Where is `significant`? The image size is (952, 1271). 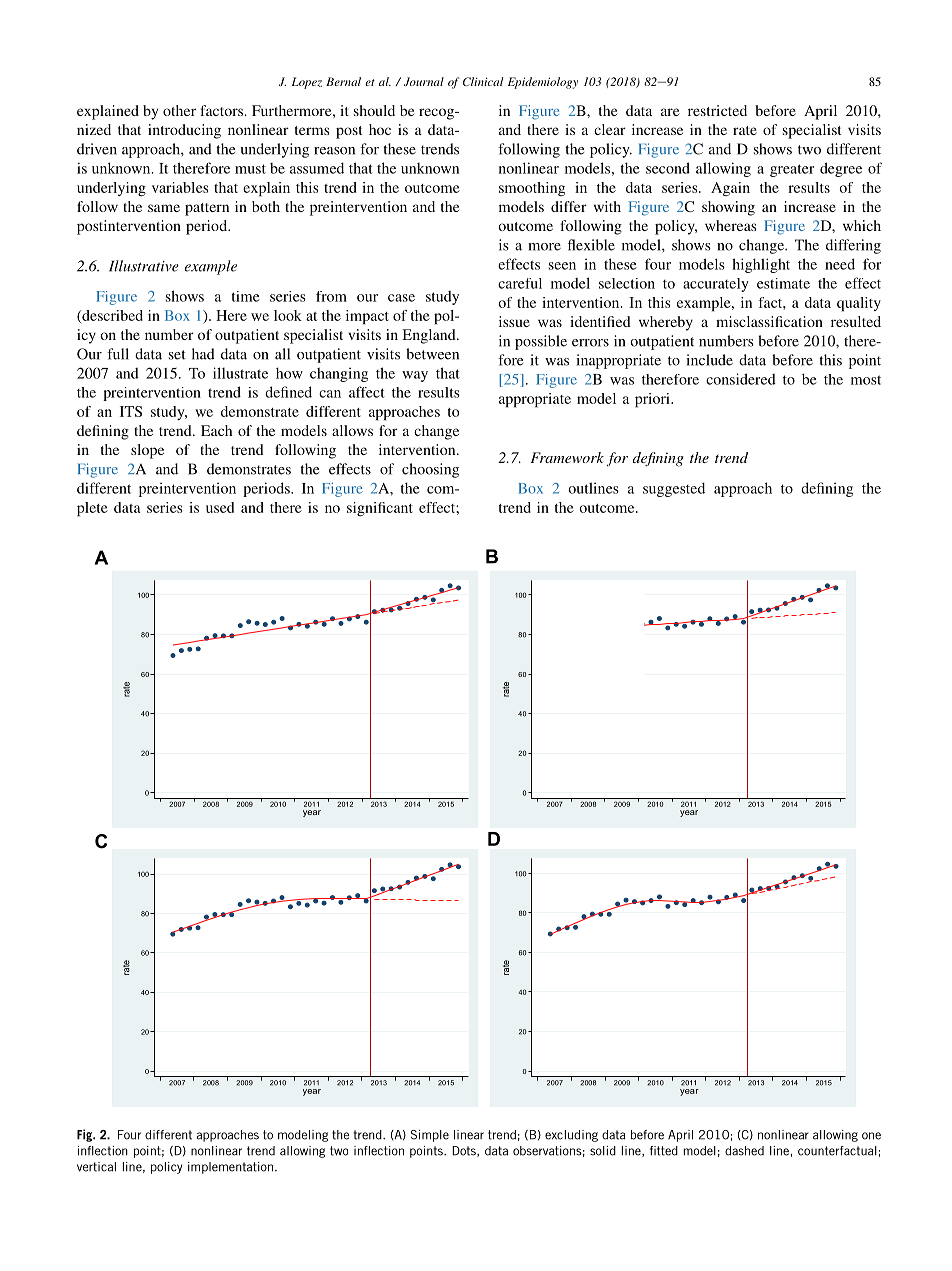 significant is located at coordinates (380, 509).
